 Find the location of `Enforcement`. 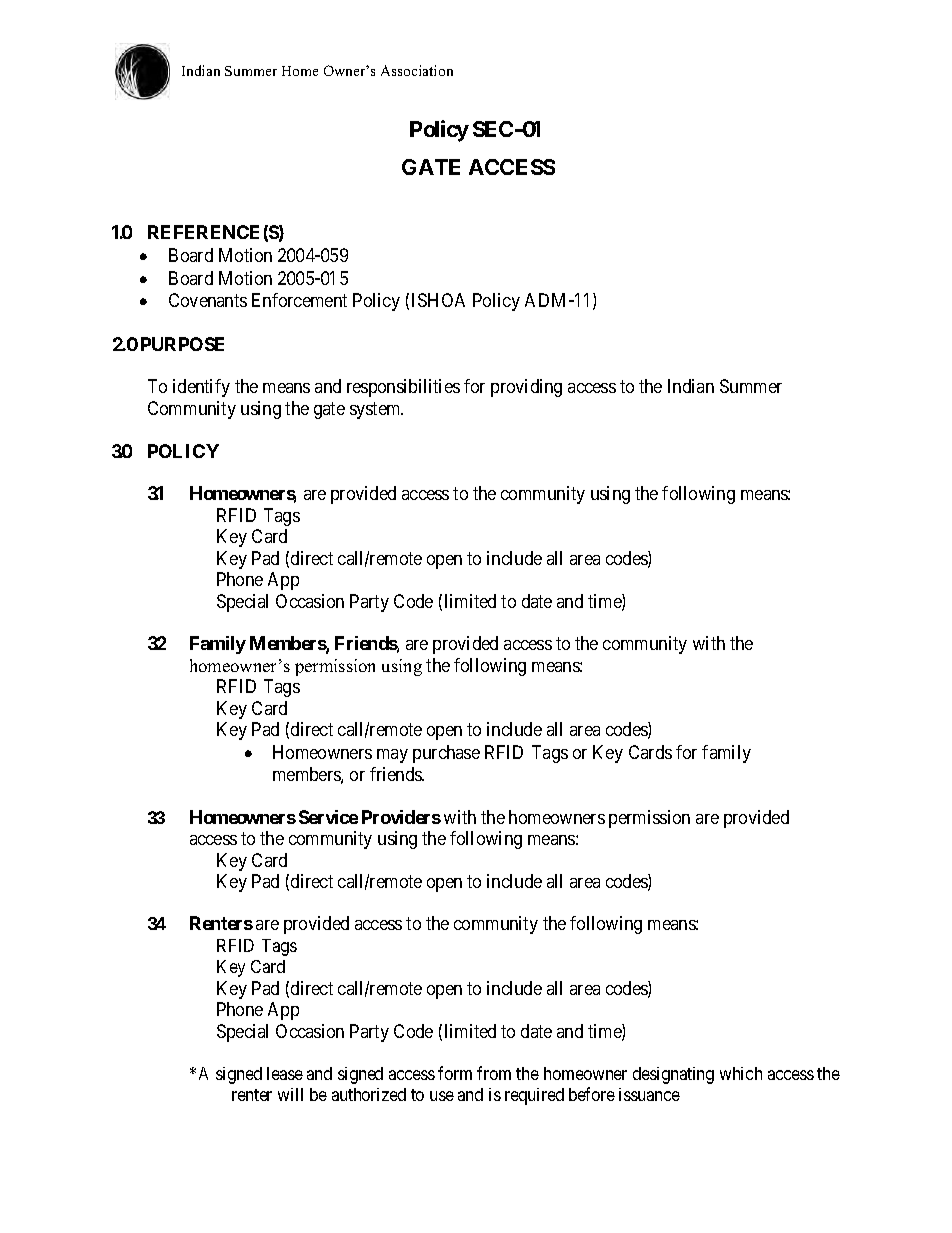

Enforcement is located at coordinates (299, 300).
